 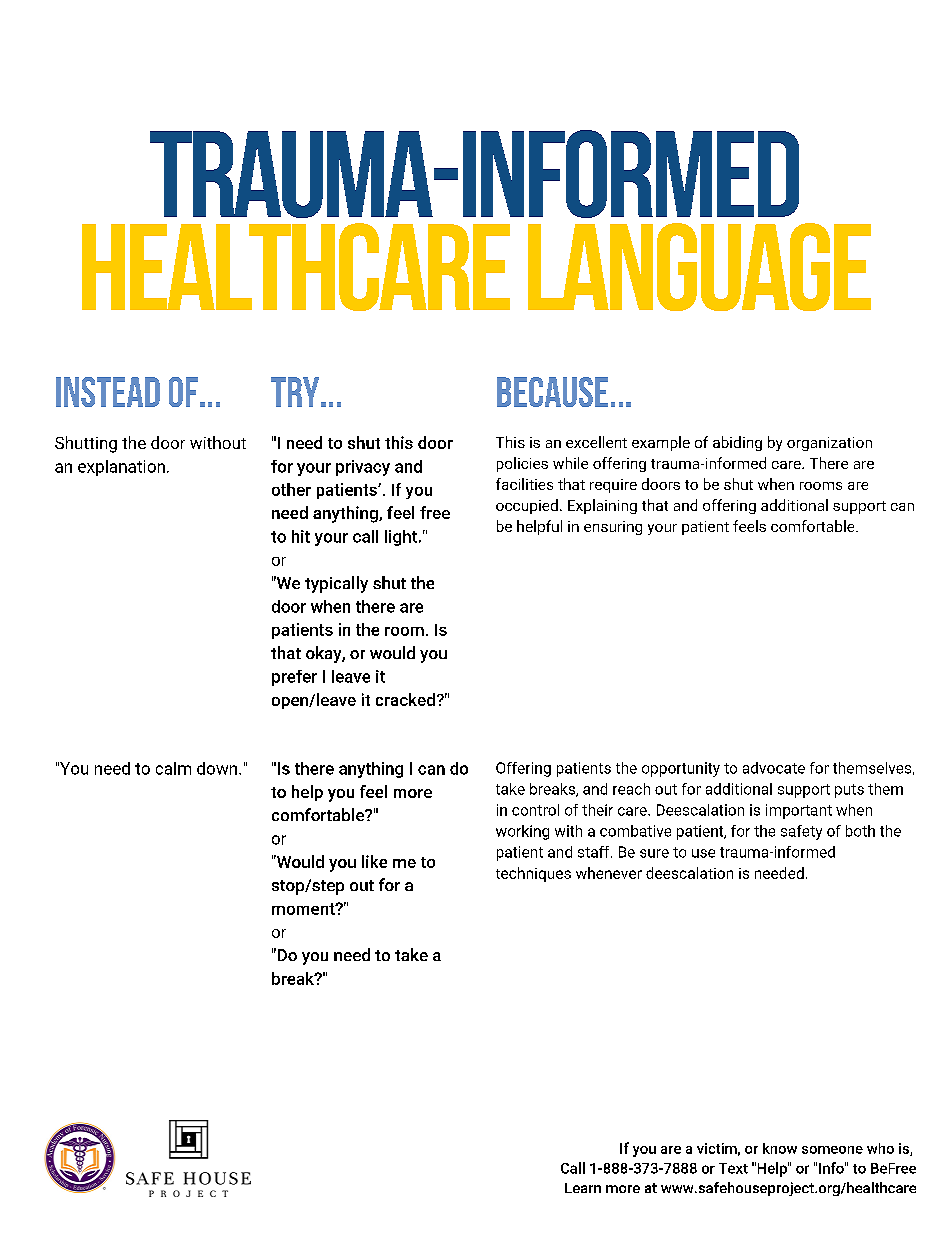 I want to click on light, so click(x=401, y=538).
